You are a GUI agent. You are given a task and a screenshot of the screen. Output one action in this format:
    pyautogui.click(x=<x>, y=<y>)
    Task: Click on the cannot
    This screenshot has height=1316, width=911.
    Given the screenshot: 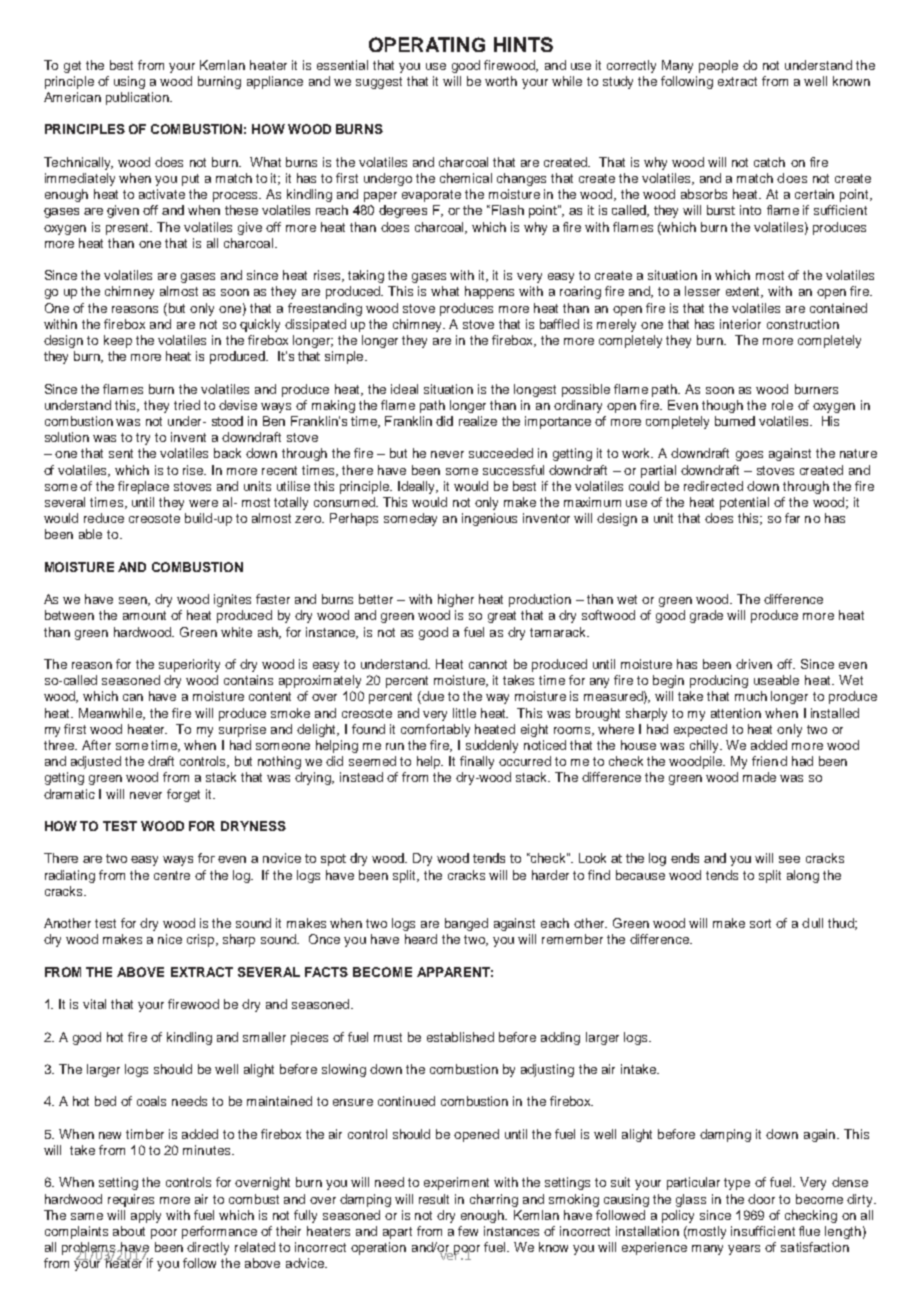 What is the action you would take?
    pyautogui.click(x=488, y=664)
